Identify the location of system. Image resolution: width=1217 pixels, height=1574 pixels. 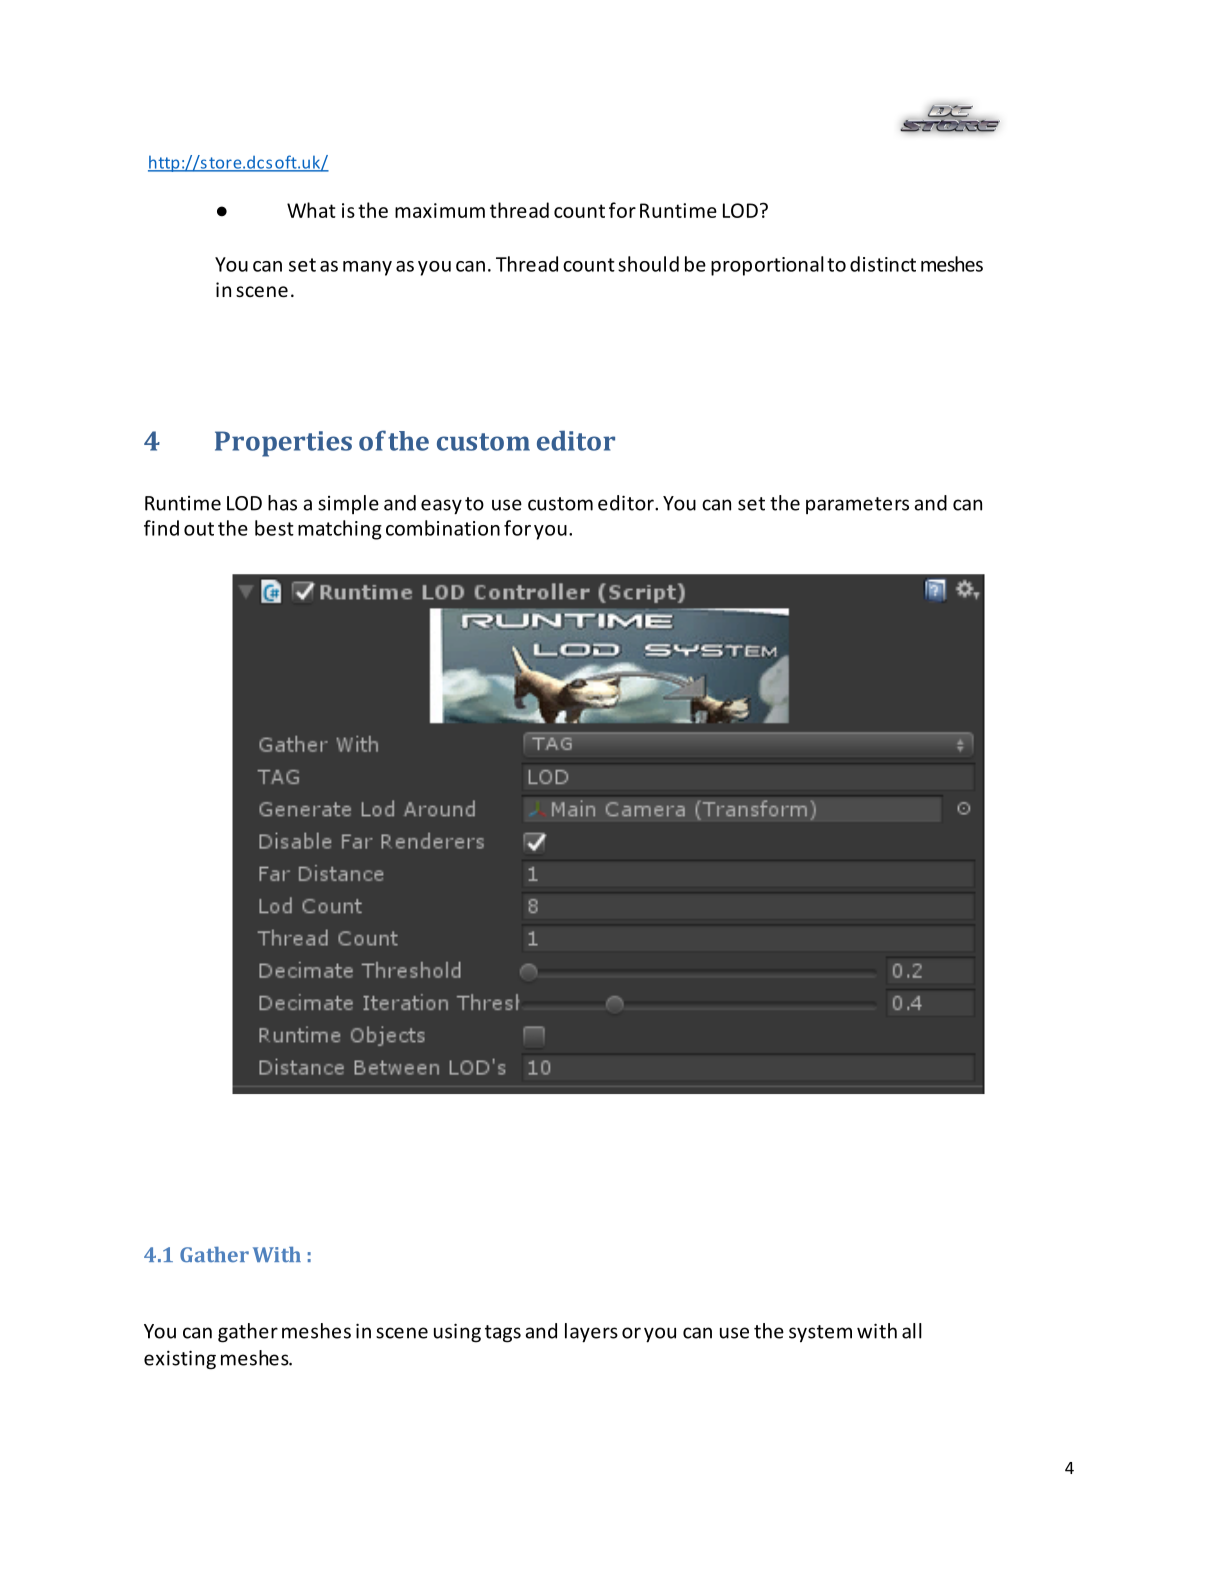
(820, 1334).
